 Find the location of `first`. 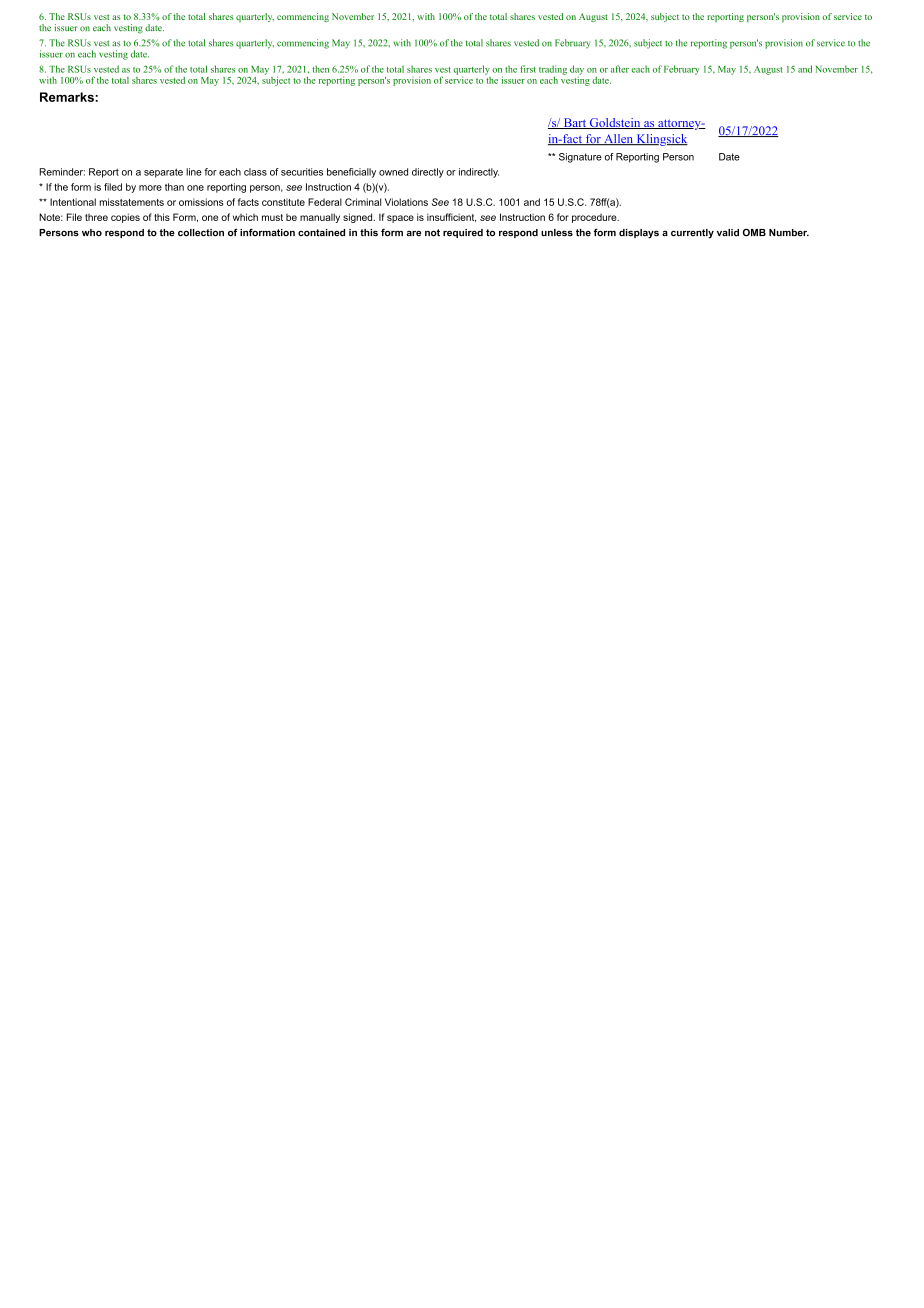

first is located at coordinates (528, 69).
